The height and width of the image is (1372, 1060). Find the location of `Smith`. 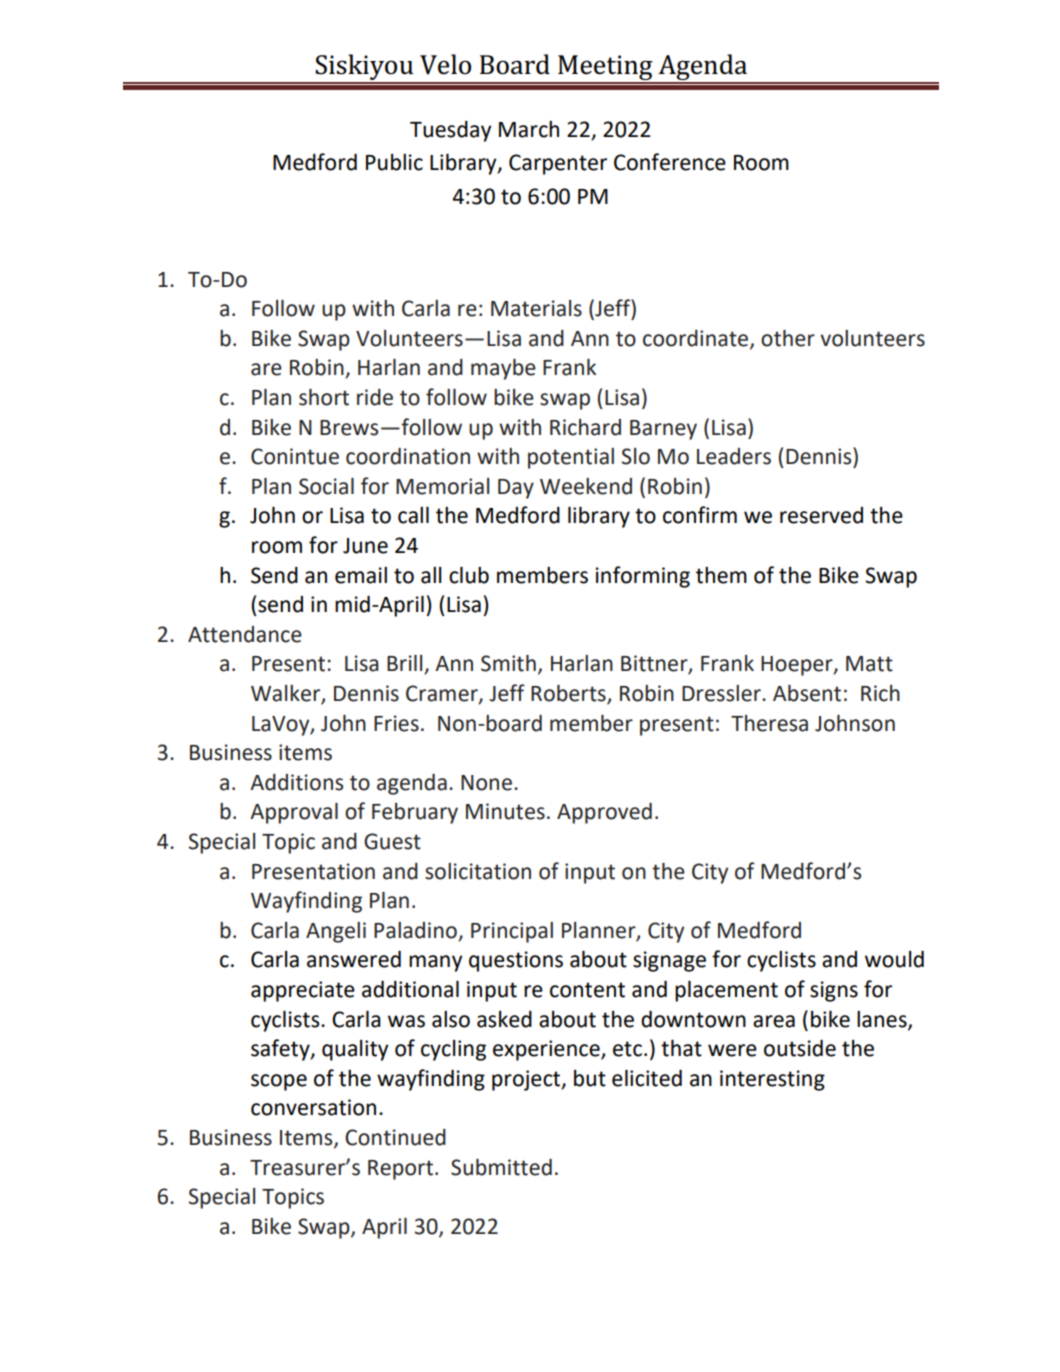

Smith is located at coordinates (508, 663).
